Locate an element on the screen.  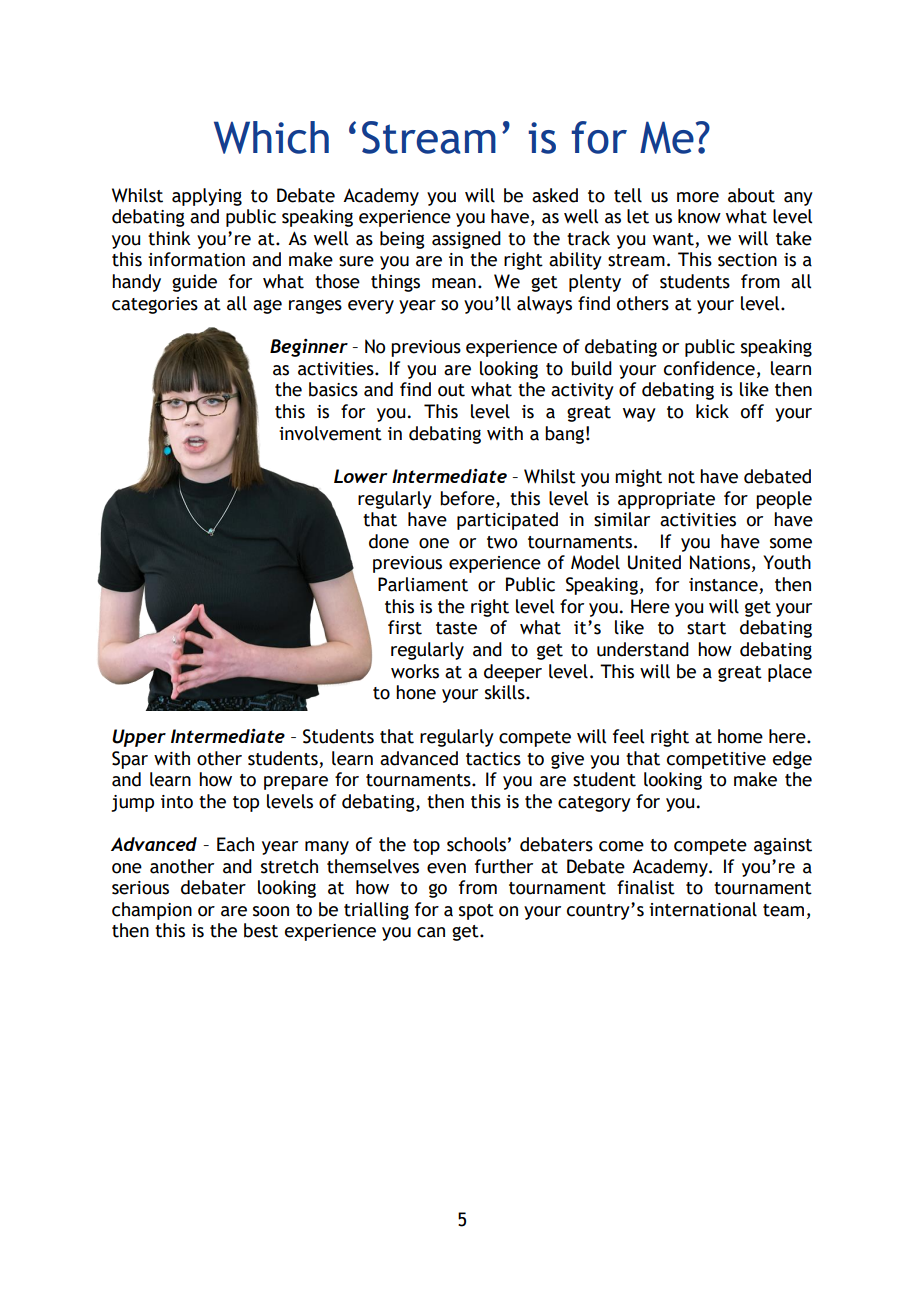
done is located at coordinates (389, 541).
